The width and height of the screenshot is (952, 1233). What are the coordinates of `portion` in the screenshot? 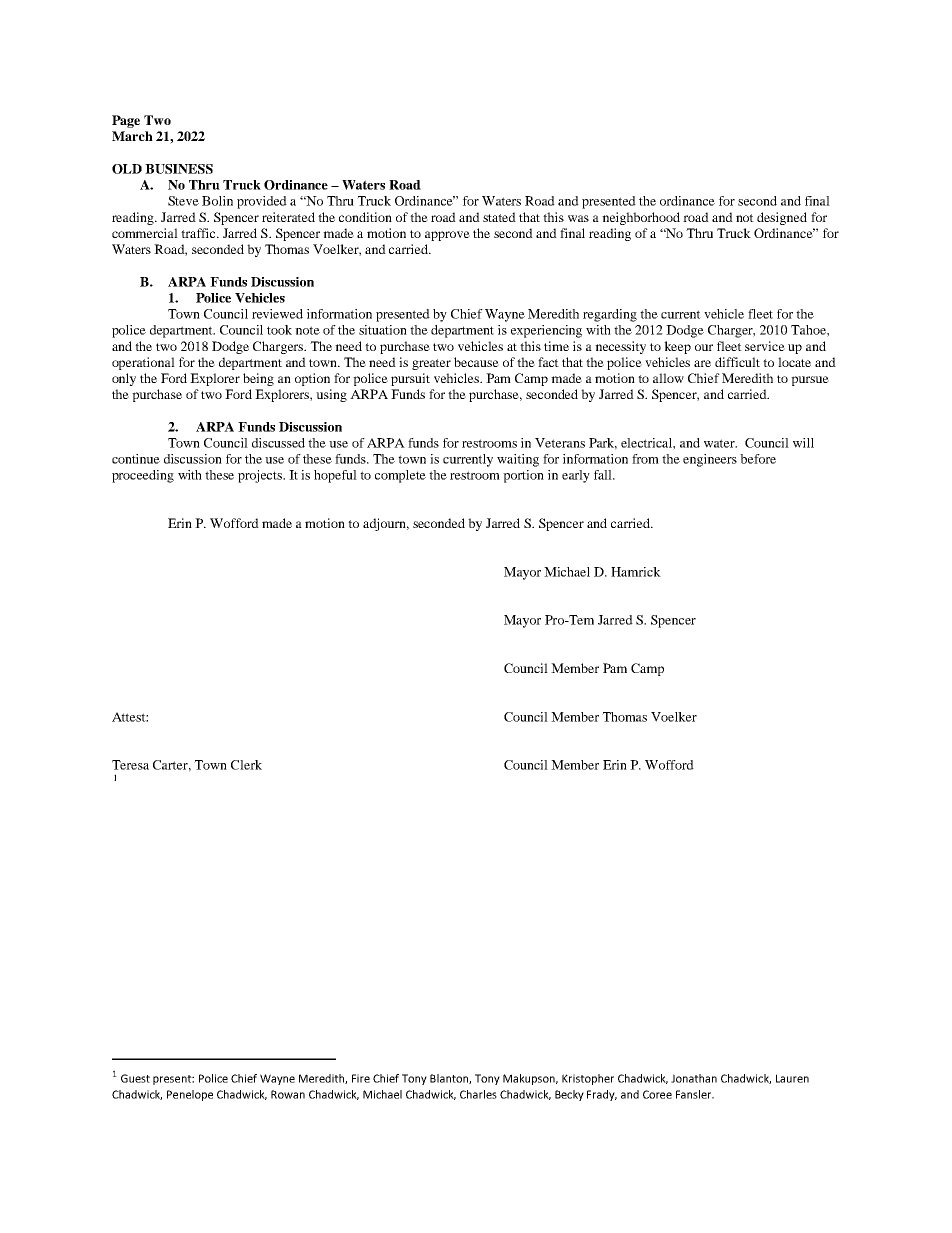 It's located at (523, 476).
